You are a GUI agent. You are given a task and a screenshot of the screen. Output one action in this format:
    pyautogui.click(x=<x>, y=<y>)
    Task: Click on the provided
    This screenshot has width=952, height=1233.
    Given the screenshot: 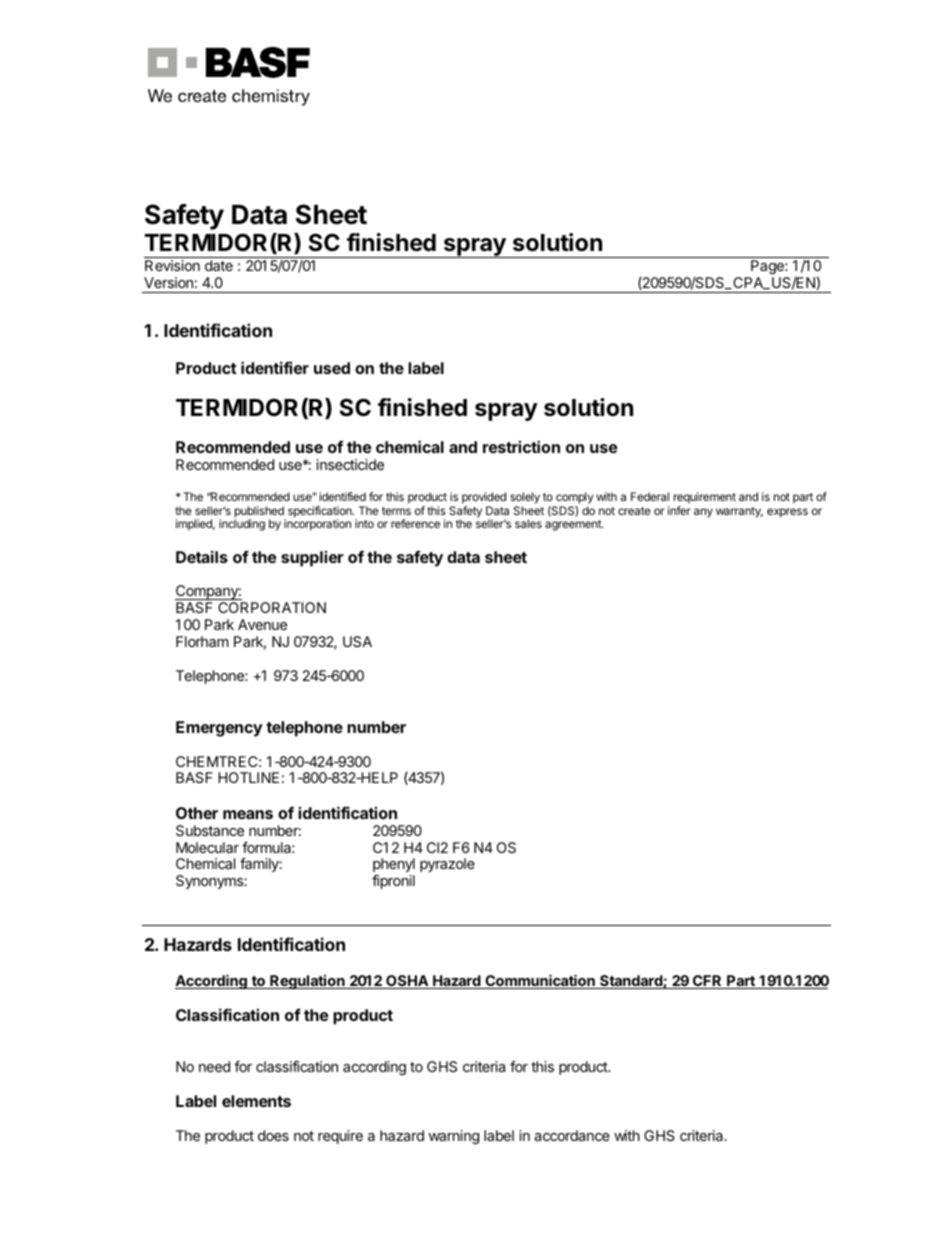 What is the action you would take?
    pyautogui.click(x=484, y=498)
